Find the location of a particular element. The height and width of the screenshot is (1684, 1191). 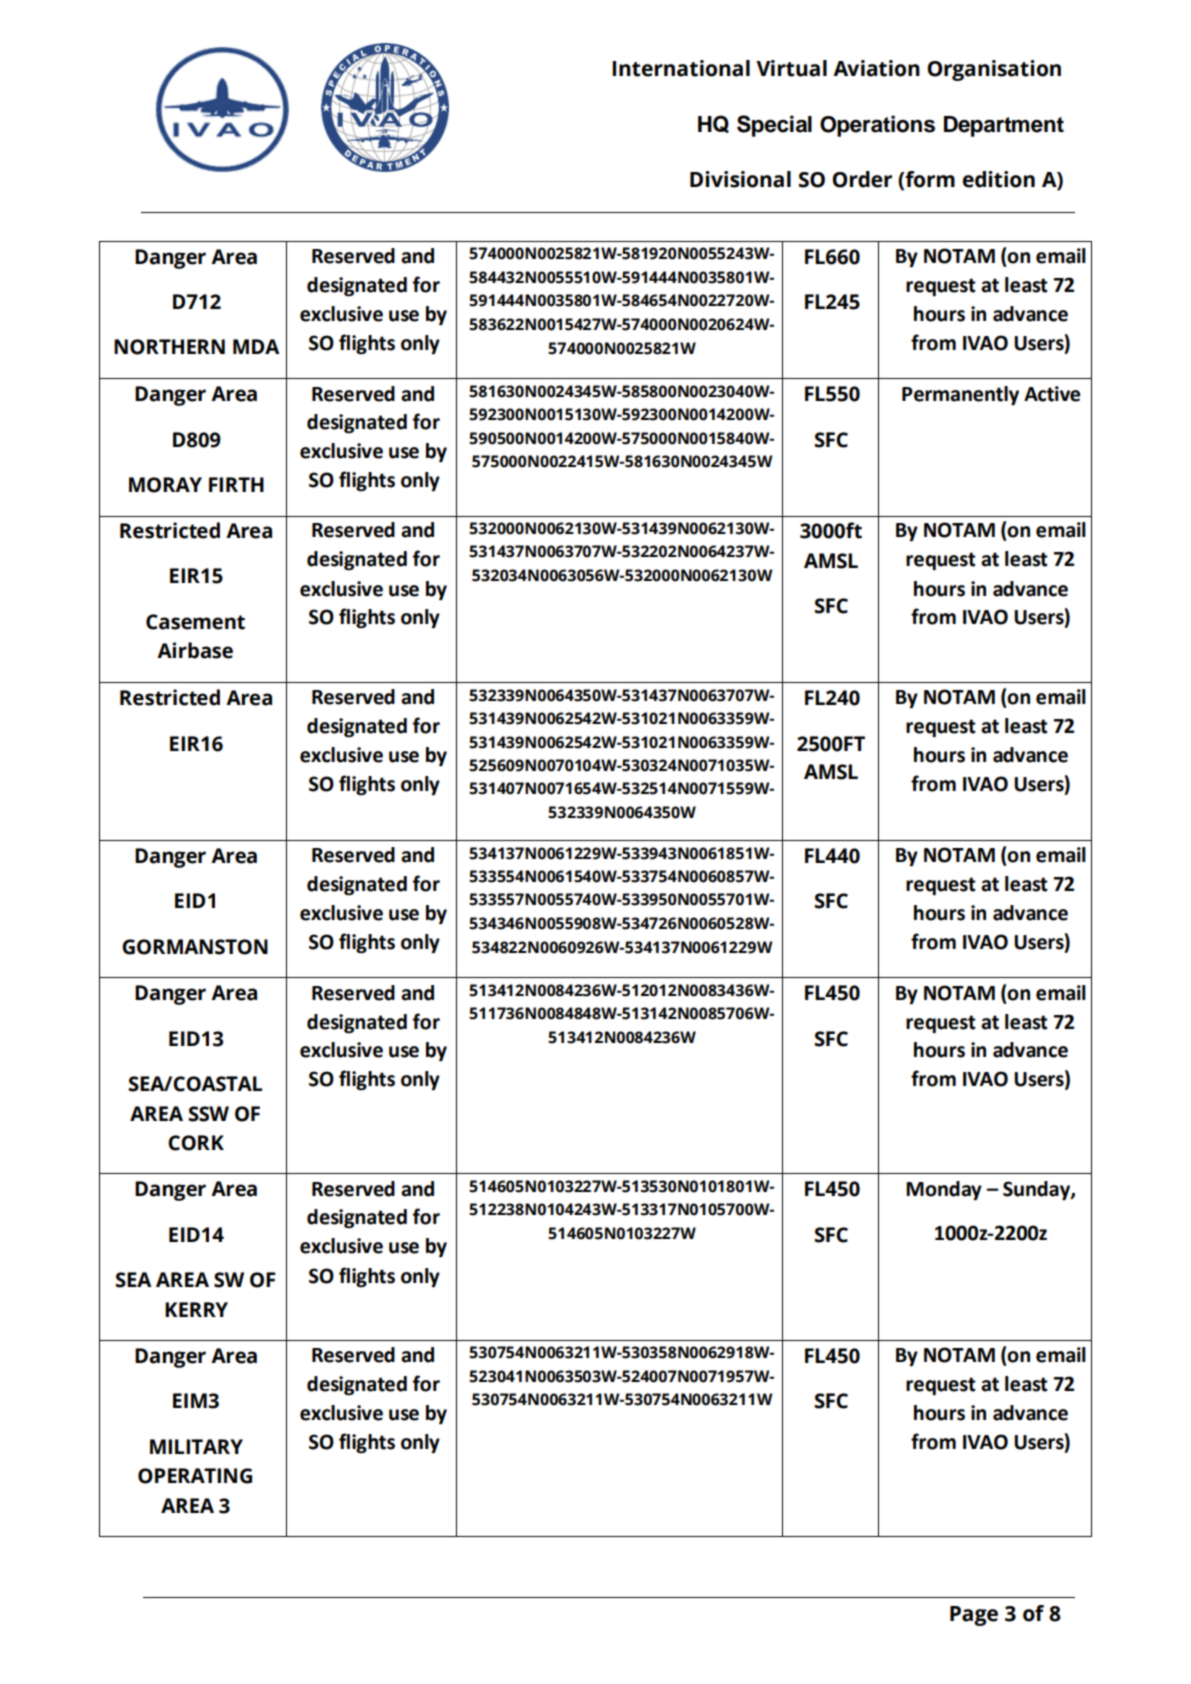

Page is located at coordinates (974, 1616).
